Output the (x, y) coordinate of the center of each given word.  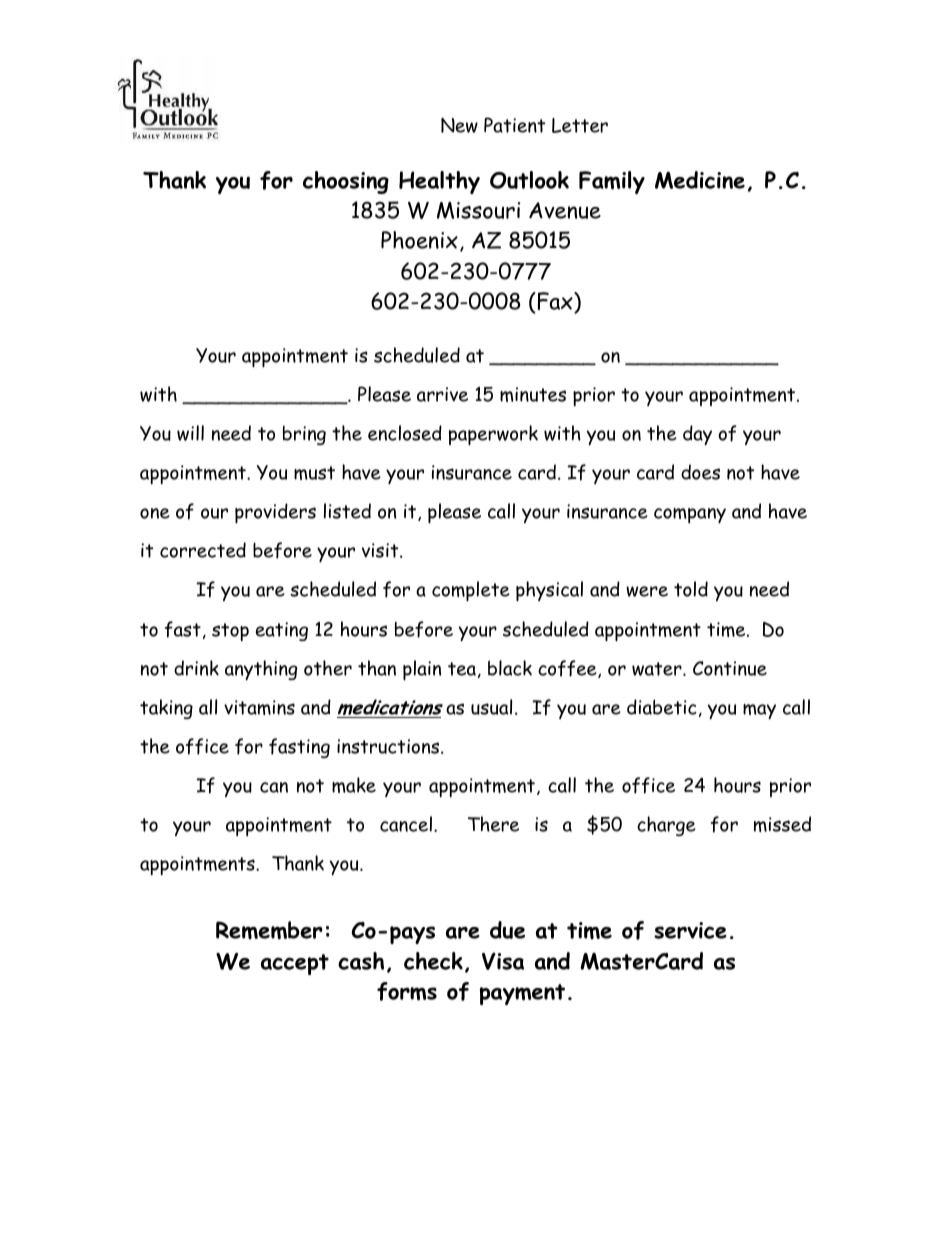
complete (471, 591)
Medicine (700, 180)
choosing (346, 182)
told (691, 589)
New (459, 125)
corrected (203, 550)
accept (295, 964)
